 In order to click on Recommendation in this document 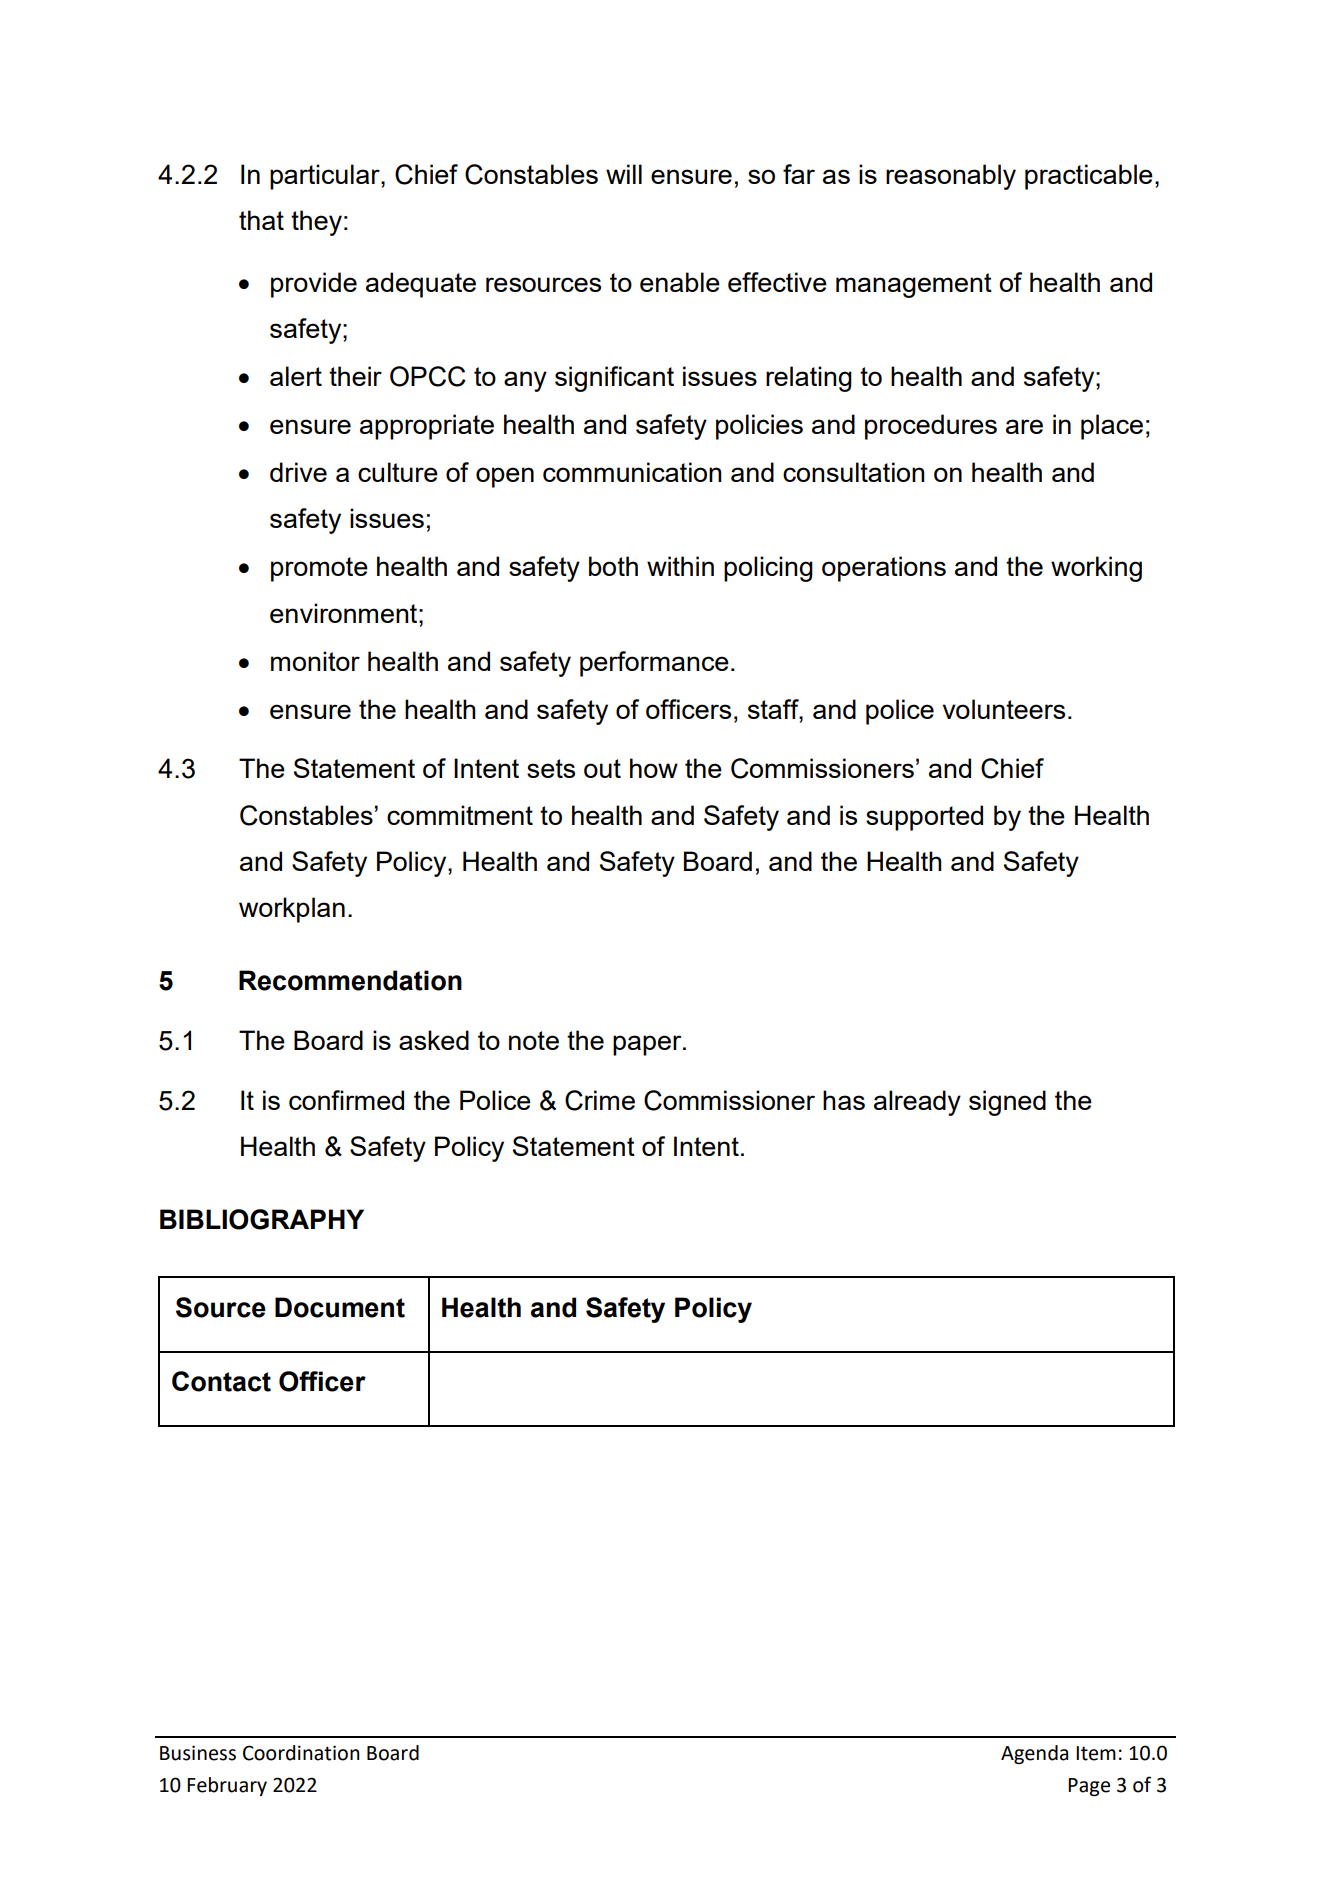, I will do `click(350, 980)`.
